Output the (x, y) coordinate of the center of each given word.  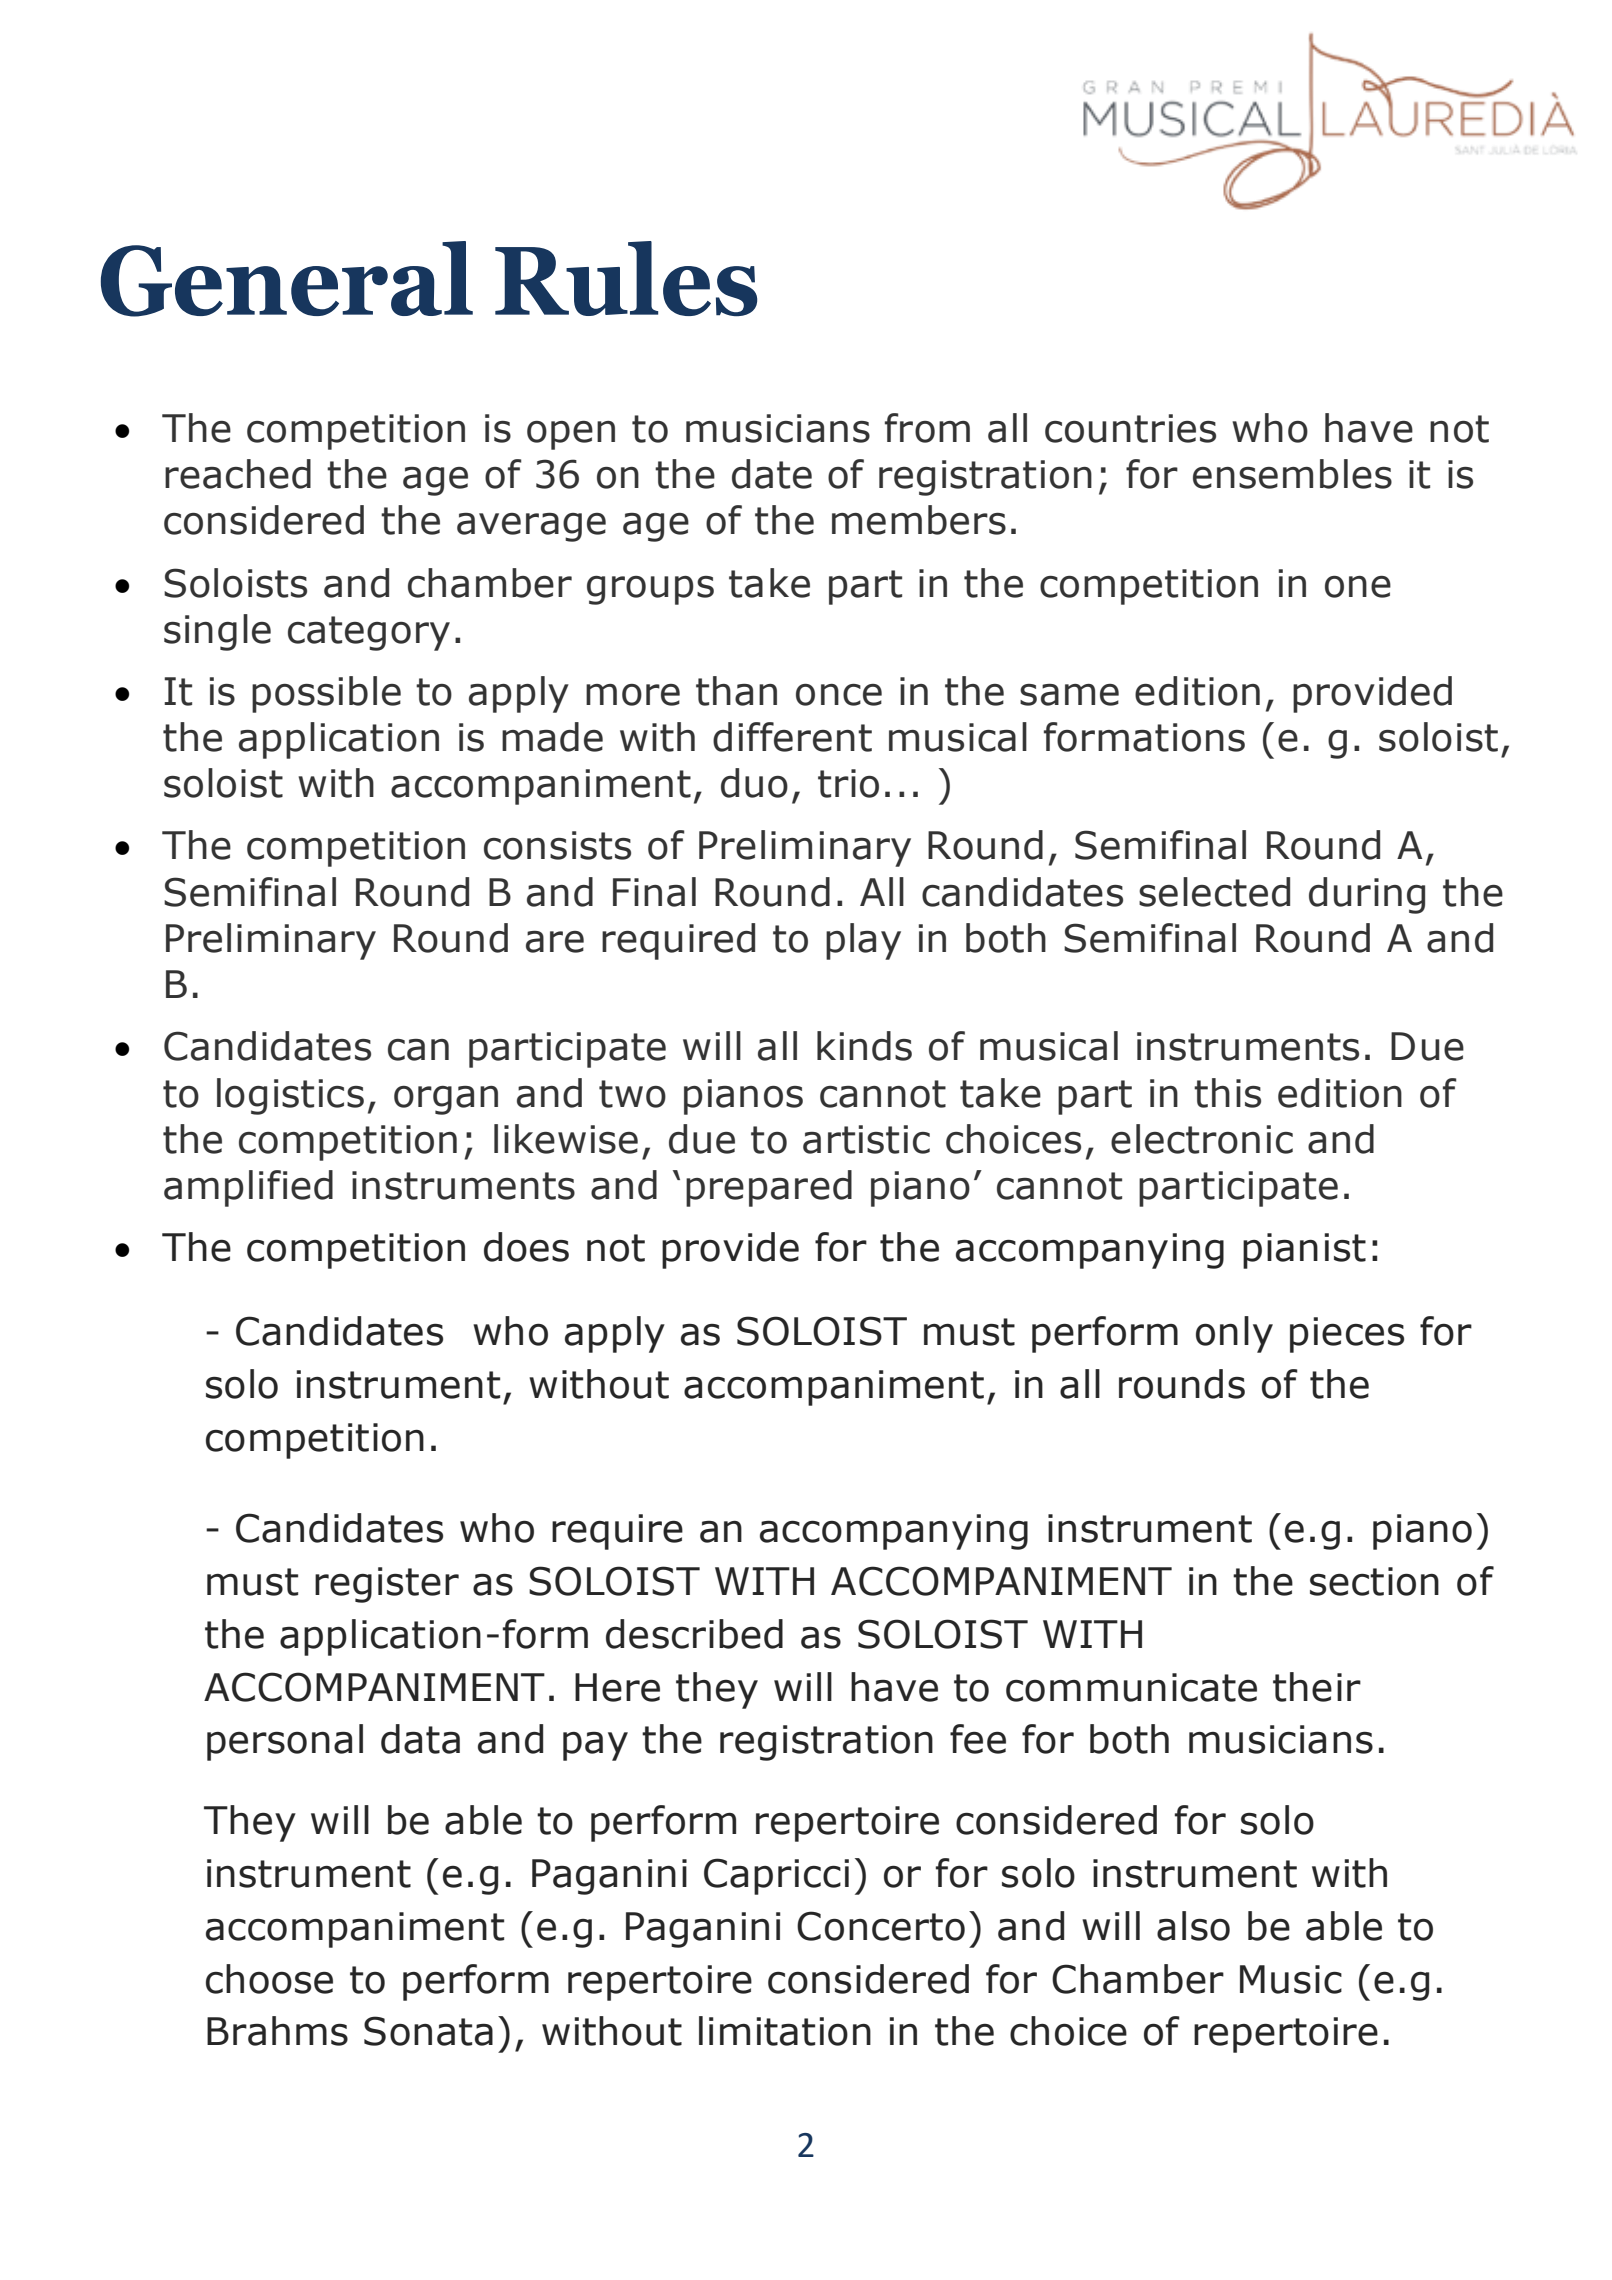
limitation (785, 2031)
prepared (769, 1188)
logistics (290, 1096)
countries (1130, 428)
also (1193, 1926)
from (927, 428)
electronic (1202, 1139)
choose (269, 1979)
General (287, 279)
